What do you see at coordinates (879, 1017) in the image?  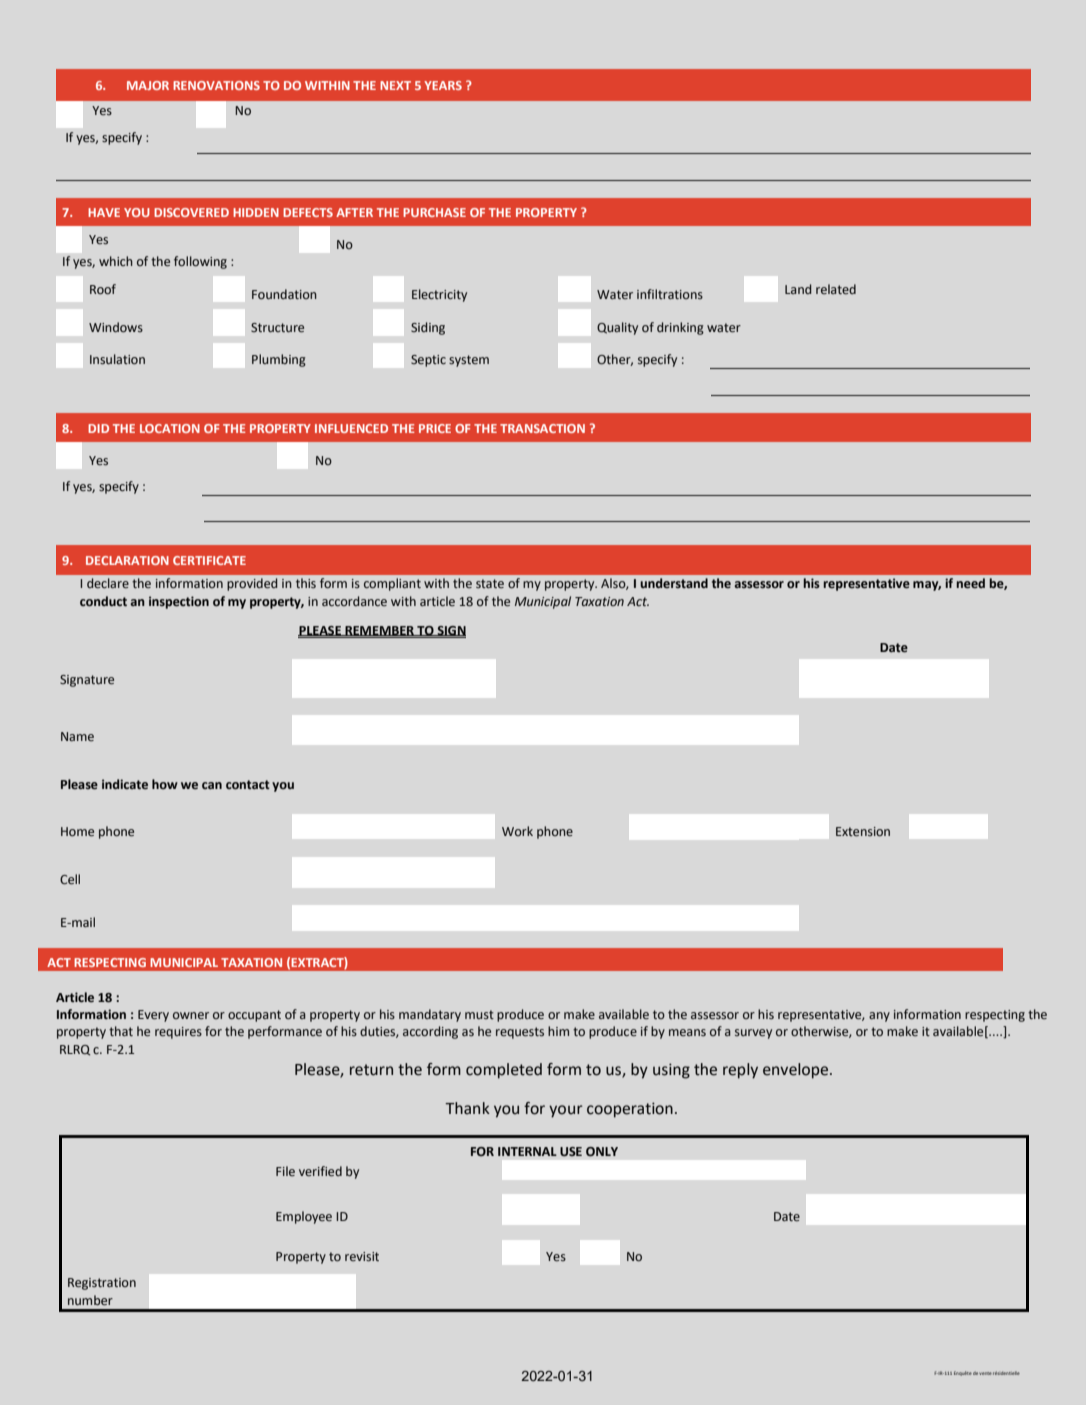 I see `any` at bounding box center [879, 1017].
